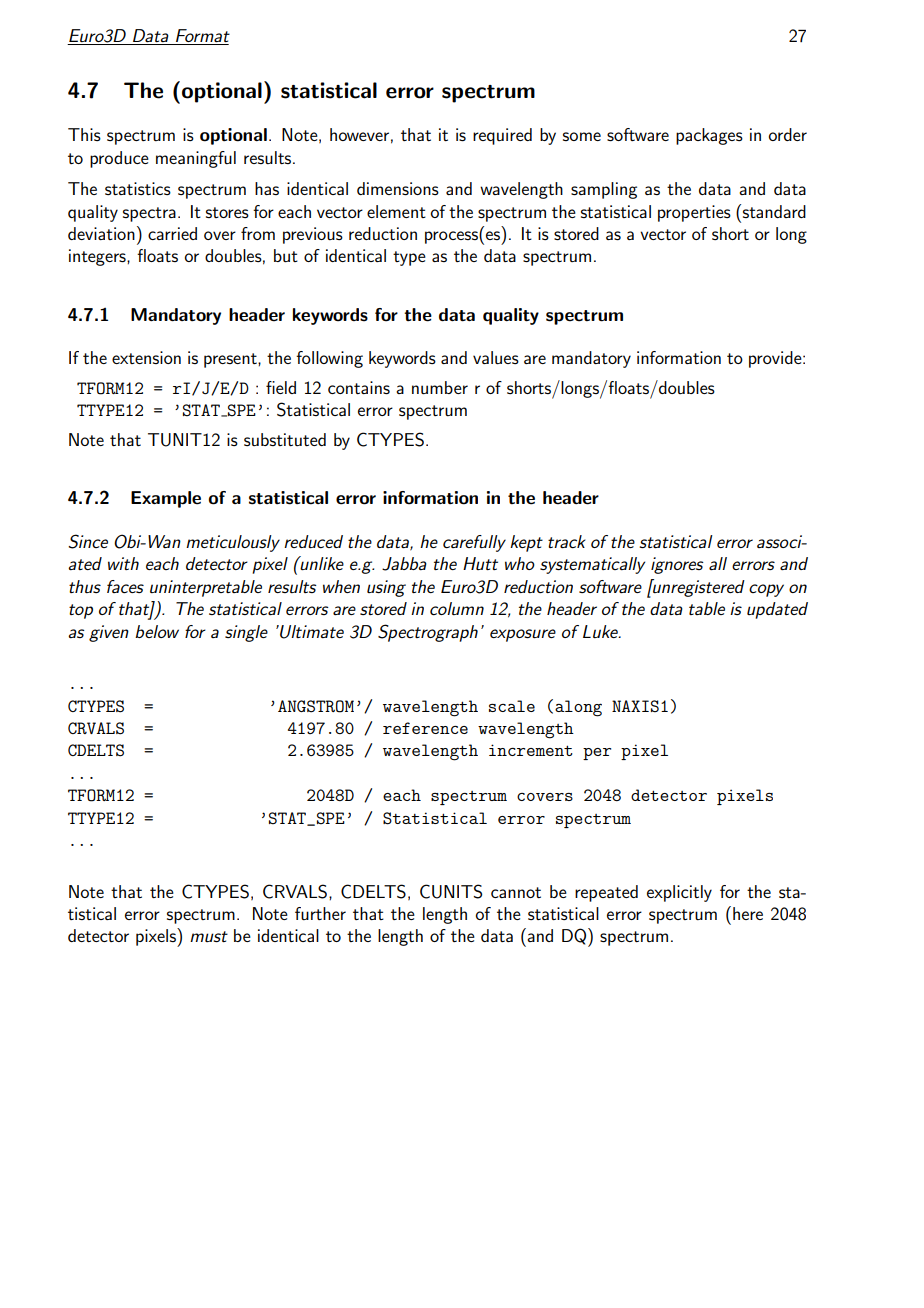 This screenshot has width=924, height=1308. What do you see at coordinates (398, 188) in the screenshot?
I see `dimensions` at bounding box center [398, 188].
